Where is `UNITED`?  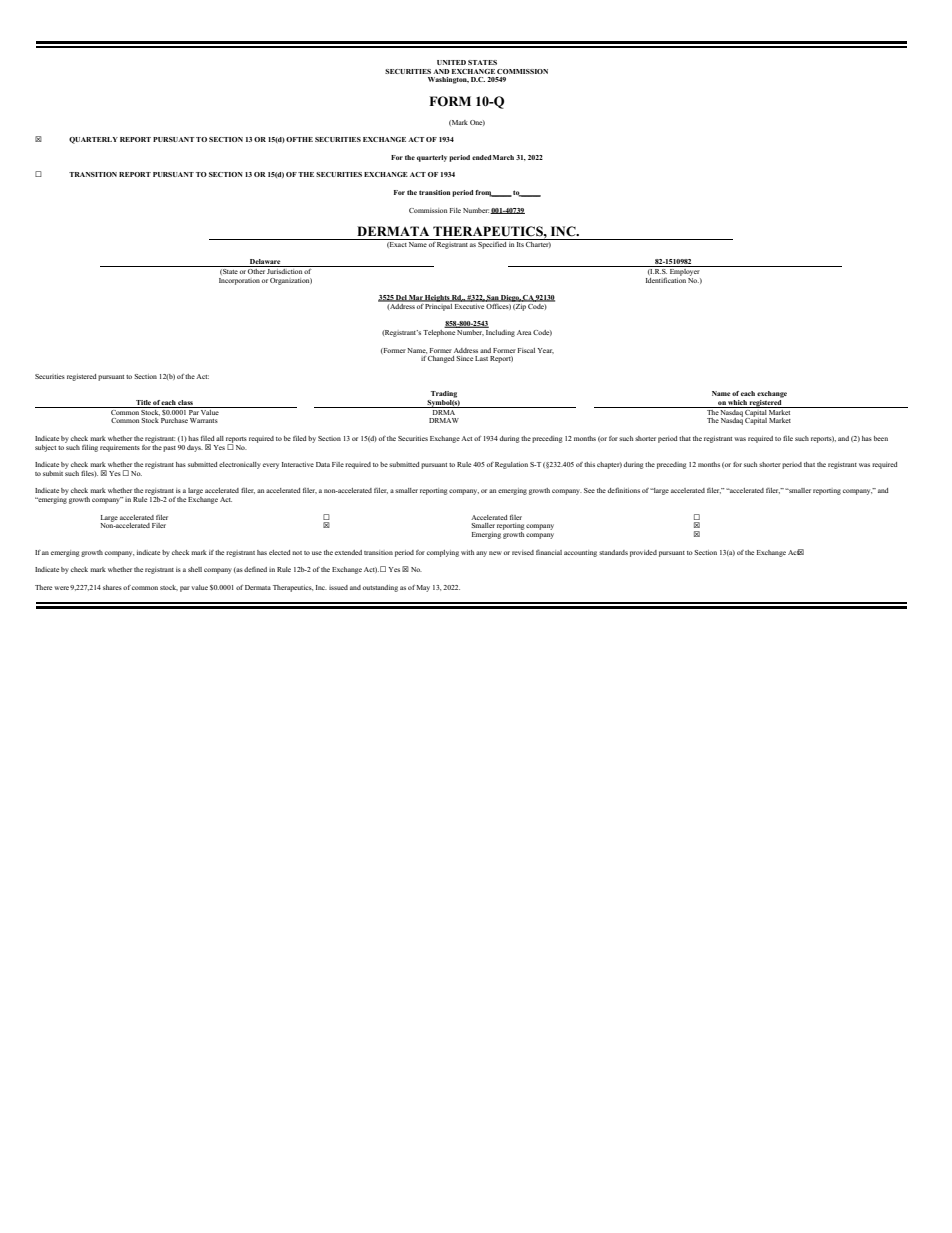 UNITED is located at coordinates (451, 62).
